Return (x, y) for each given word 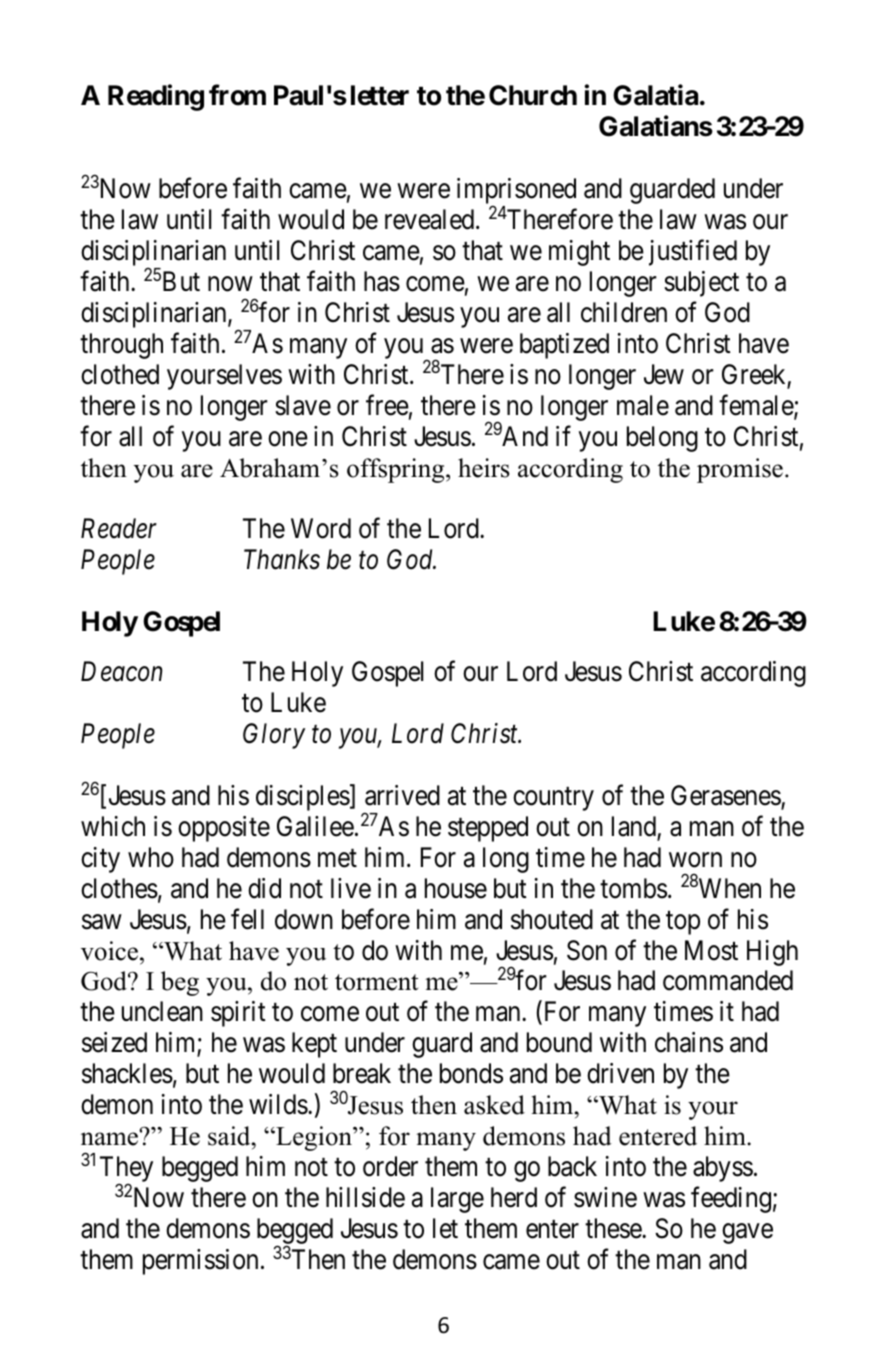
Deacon (121, 672)
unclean (162, 1011)
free (387, 405)
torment (376, 982)
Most (711, 950)
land (635, 827)
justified (693, 253)
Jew (664, 374)
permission (200, 1262)
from (237, 95)
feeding (731, 1200)
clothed (120, 374)
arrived (402, 795)
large (457, 1200)
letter (380, 95)
